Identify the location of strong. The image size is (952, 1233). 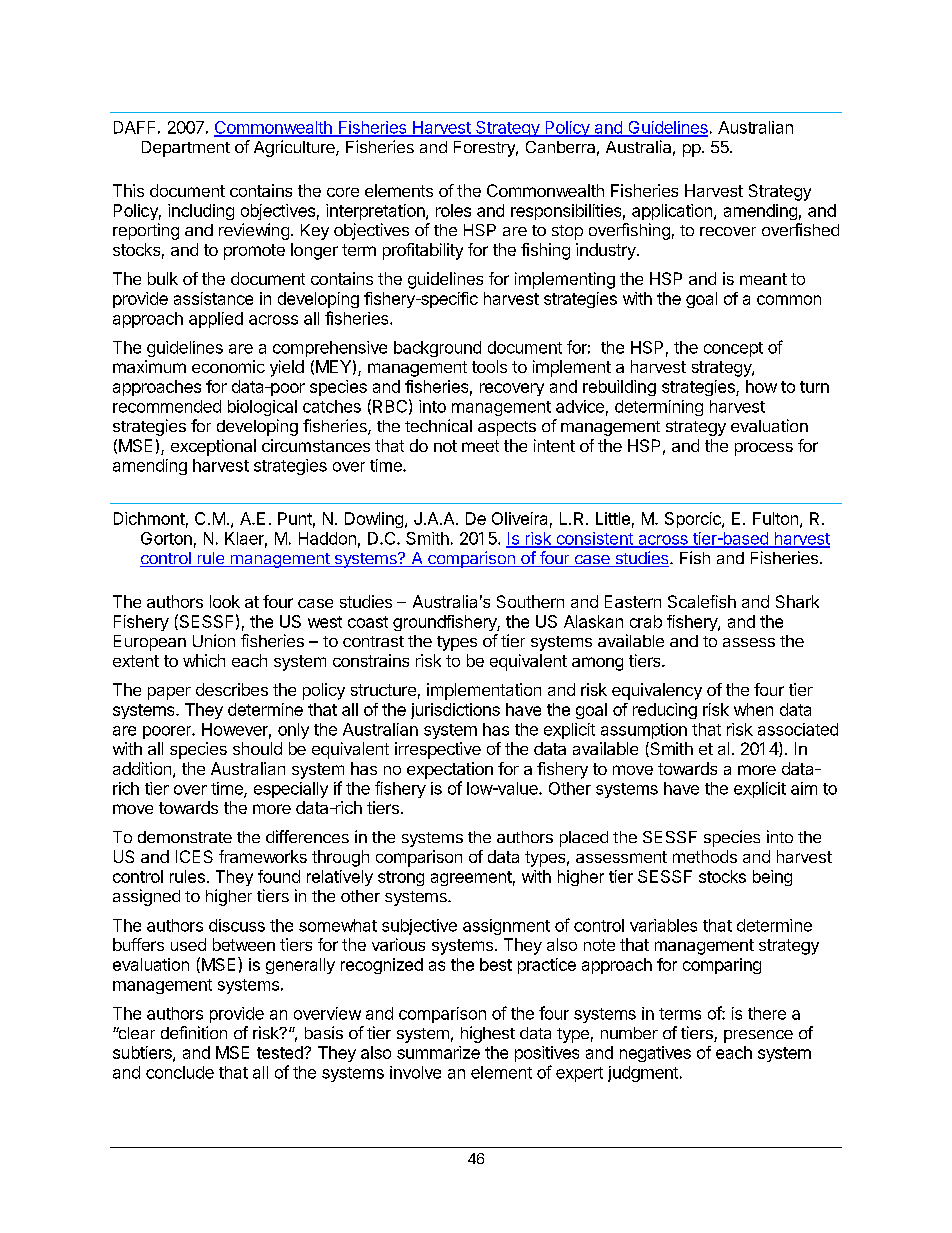
(401, 878).
